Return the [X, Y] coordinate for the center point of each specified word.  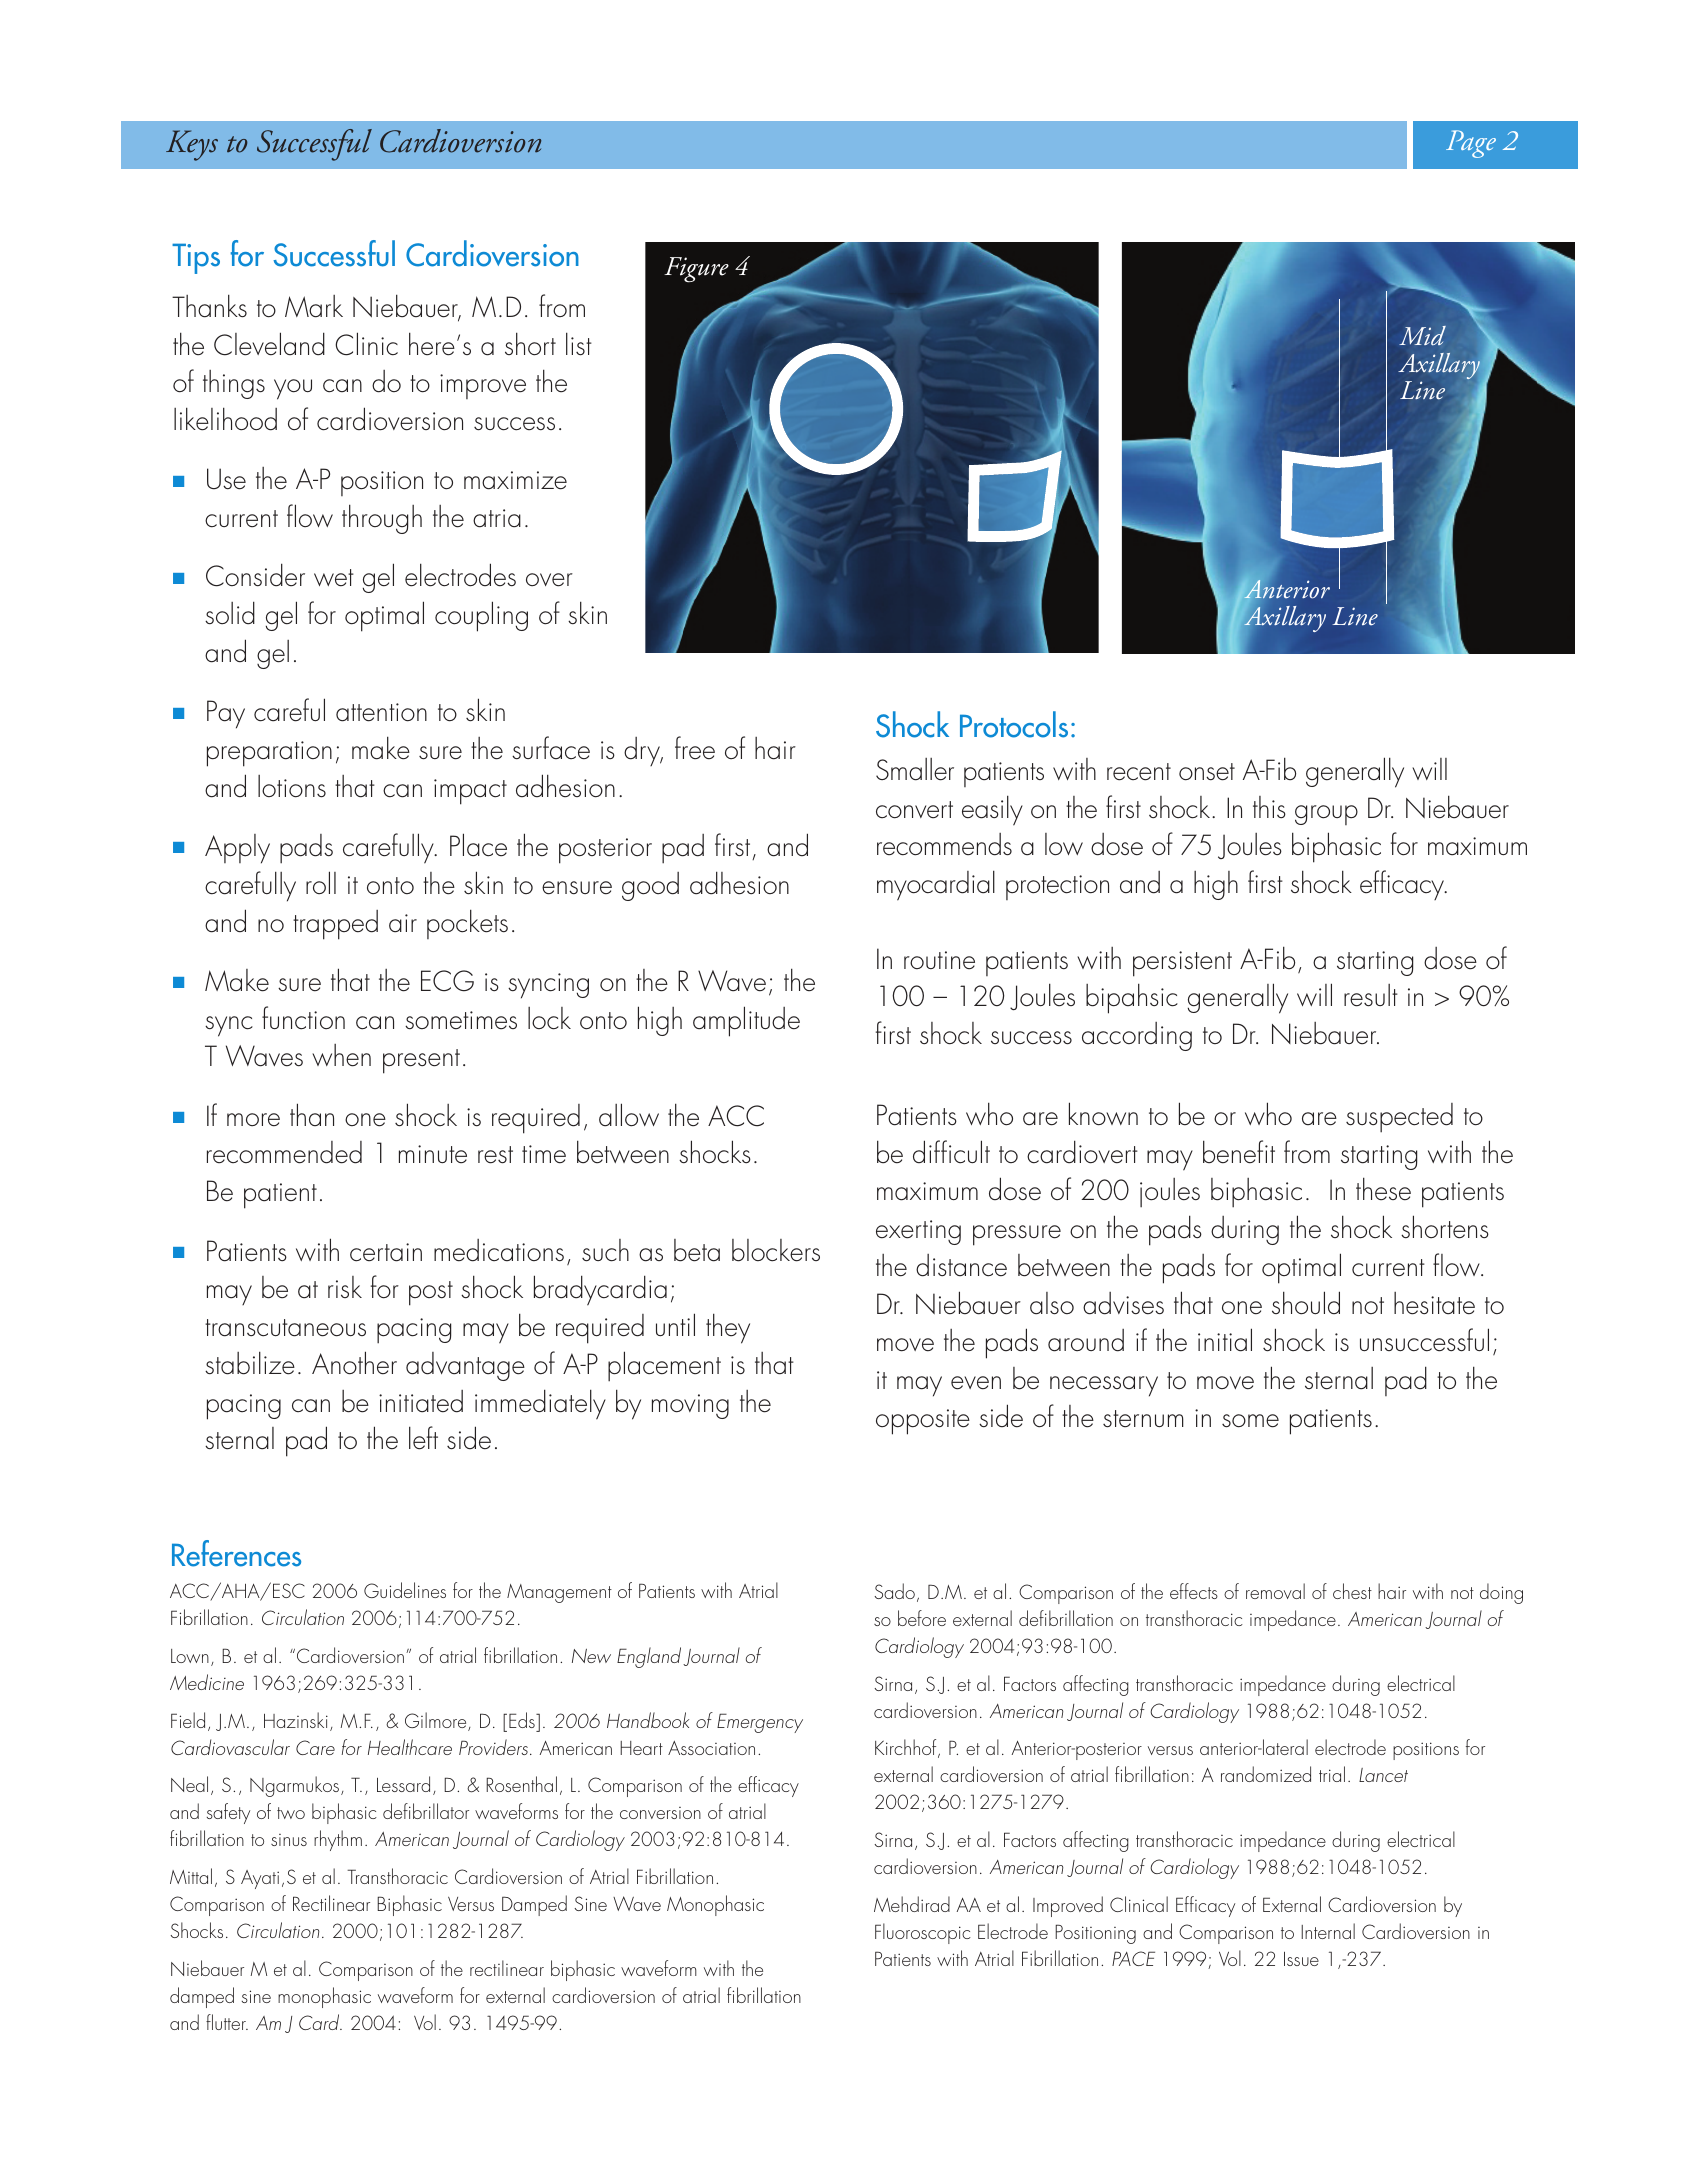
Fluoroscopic [923, 1933]
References [236, 1553]
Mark [314, 306]
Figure [696, 270]
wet [334, 578]
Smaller [915, 769]
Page [1471, 144]
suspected [1399, 1118]
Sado [894, 1591]
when [341, 1055]
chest [1352, 1591]
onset [1207, 772]
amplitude [746, 1021]
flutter [227, 2022]
